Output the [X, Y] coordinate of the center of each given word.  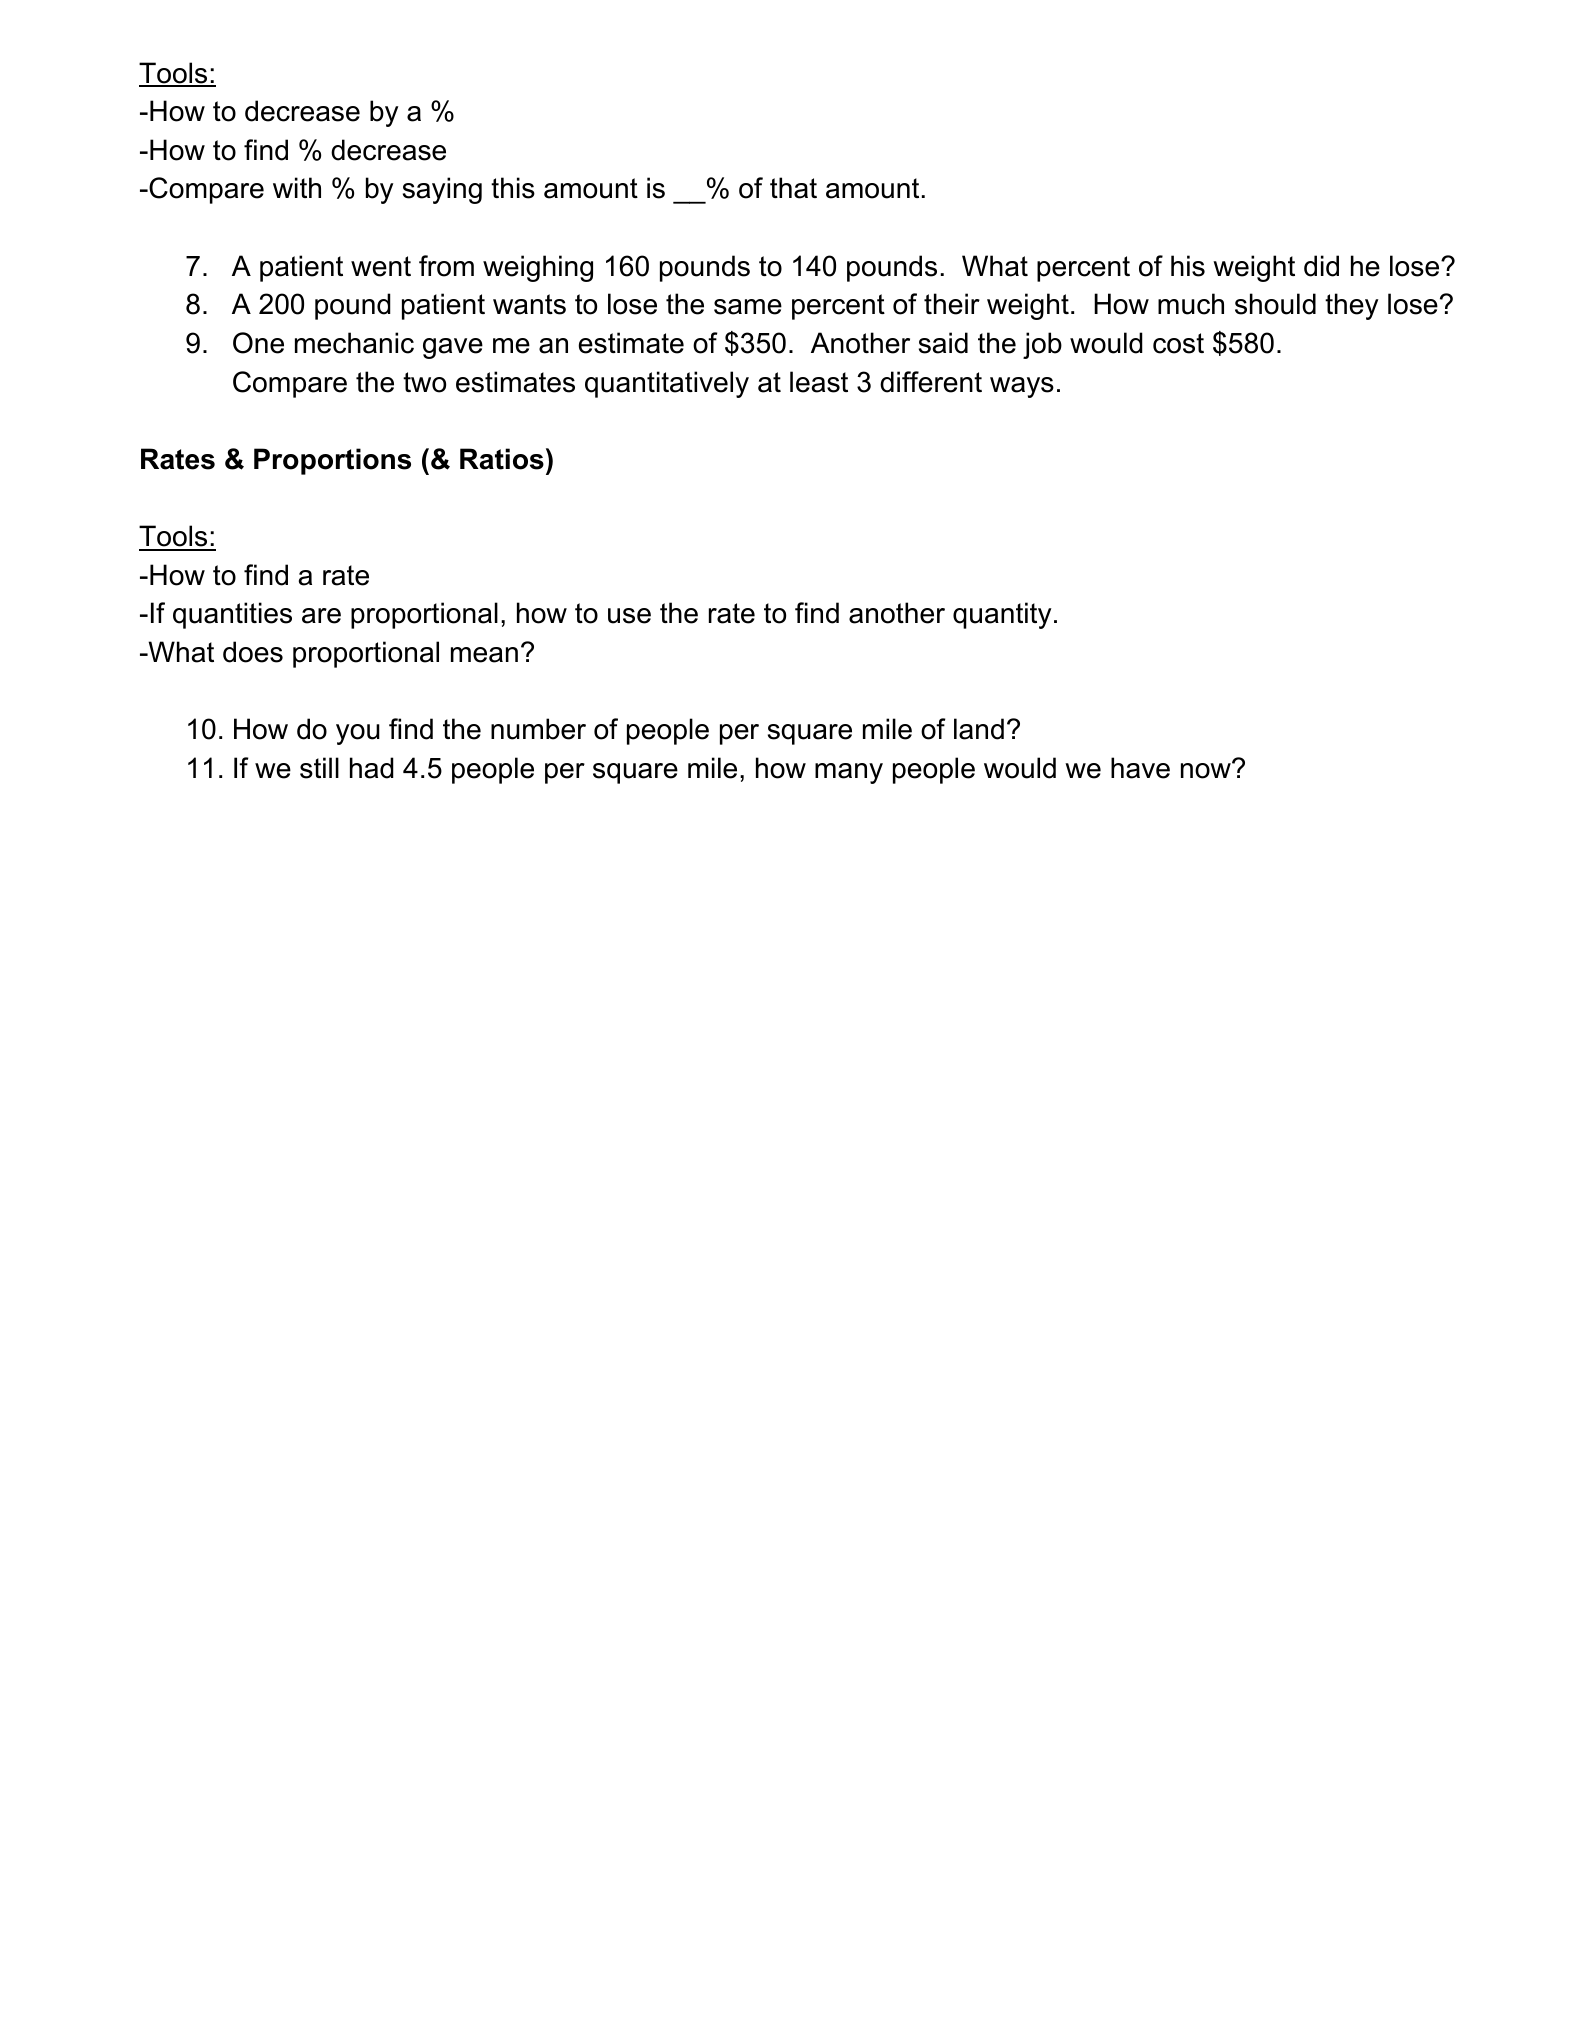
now [1207, 770]
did [1321, 266]
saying [442, 190]
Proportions [332, 461]
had [372, 768]
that [793, 188]
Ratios [502, 459]
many [849, 773]
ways [1022, 387]
